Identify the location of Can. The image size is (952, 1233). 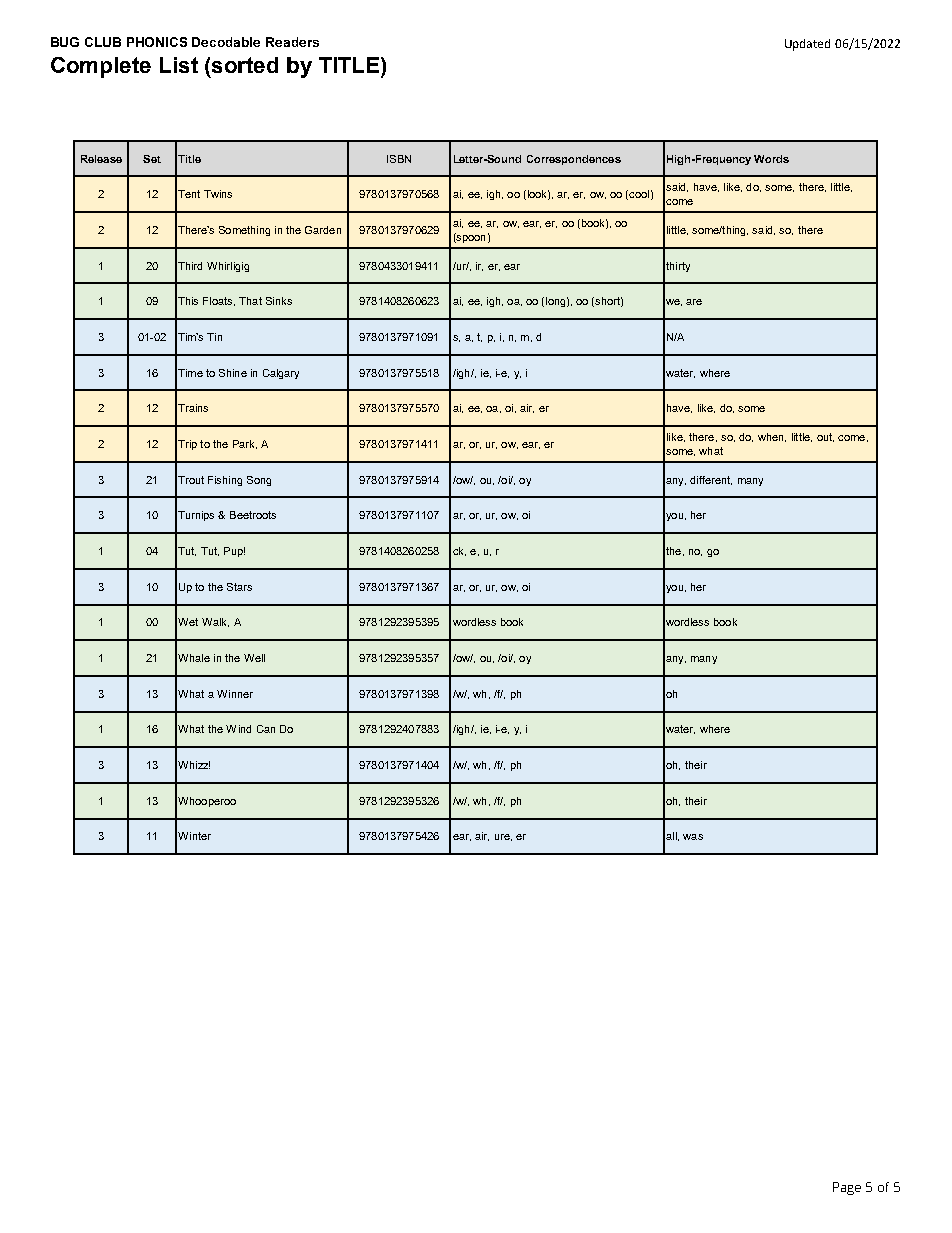
(266, 729).
